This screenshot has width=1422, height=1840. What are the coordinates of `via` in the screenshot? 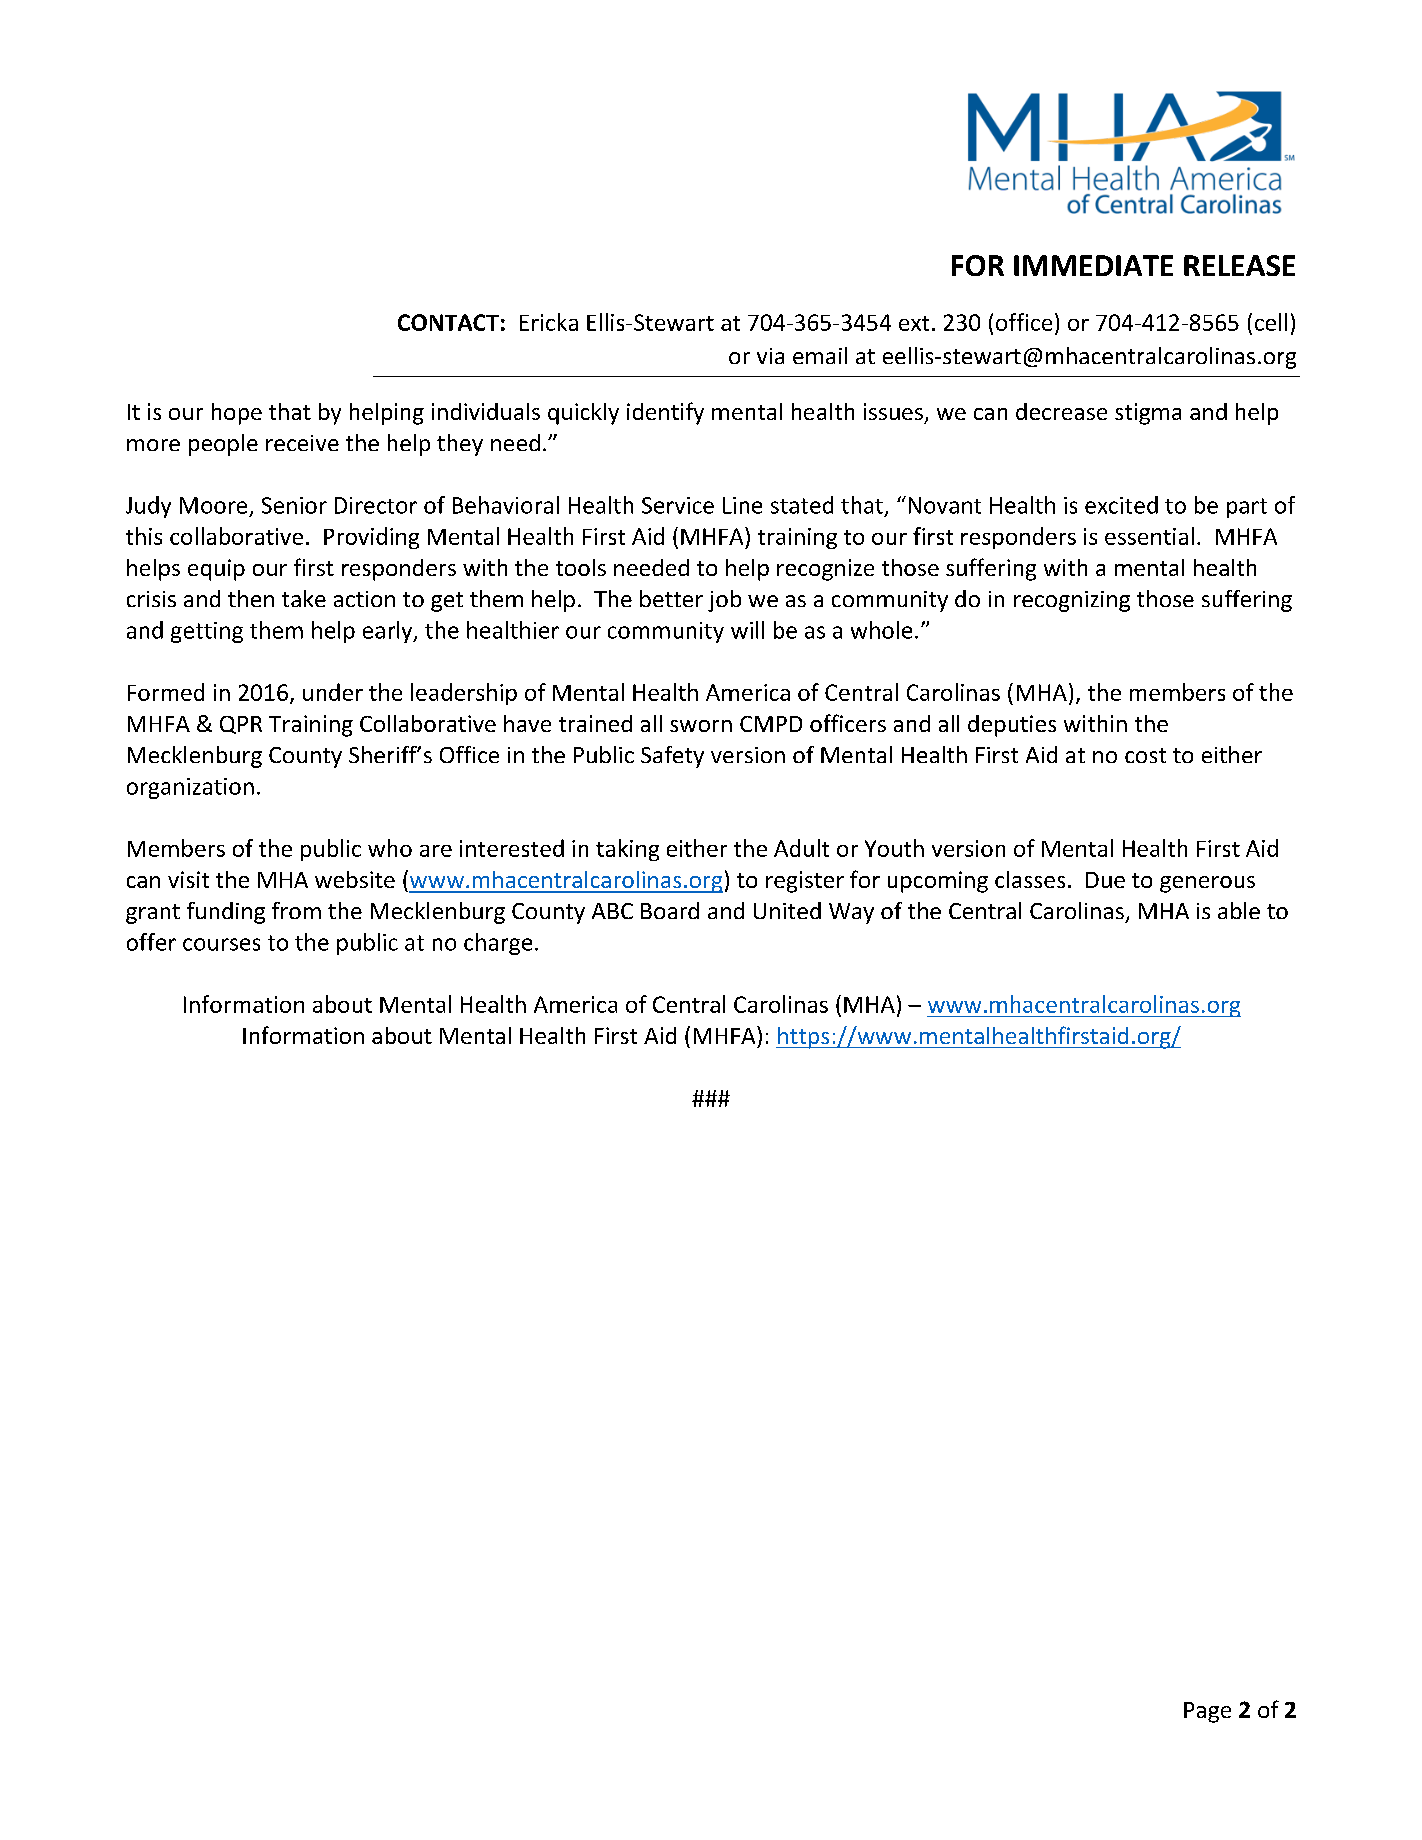 It's located at (770, 356).
